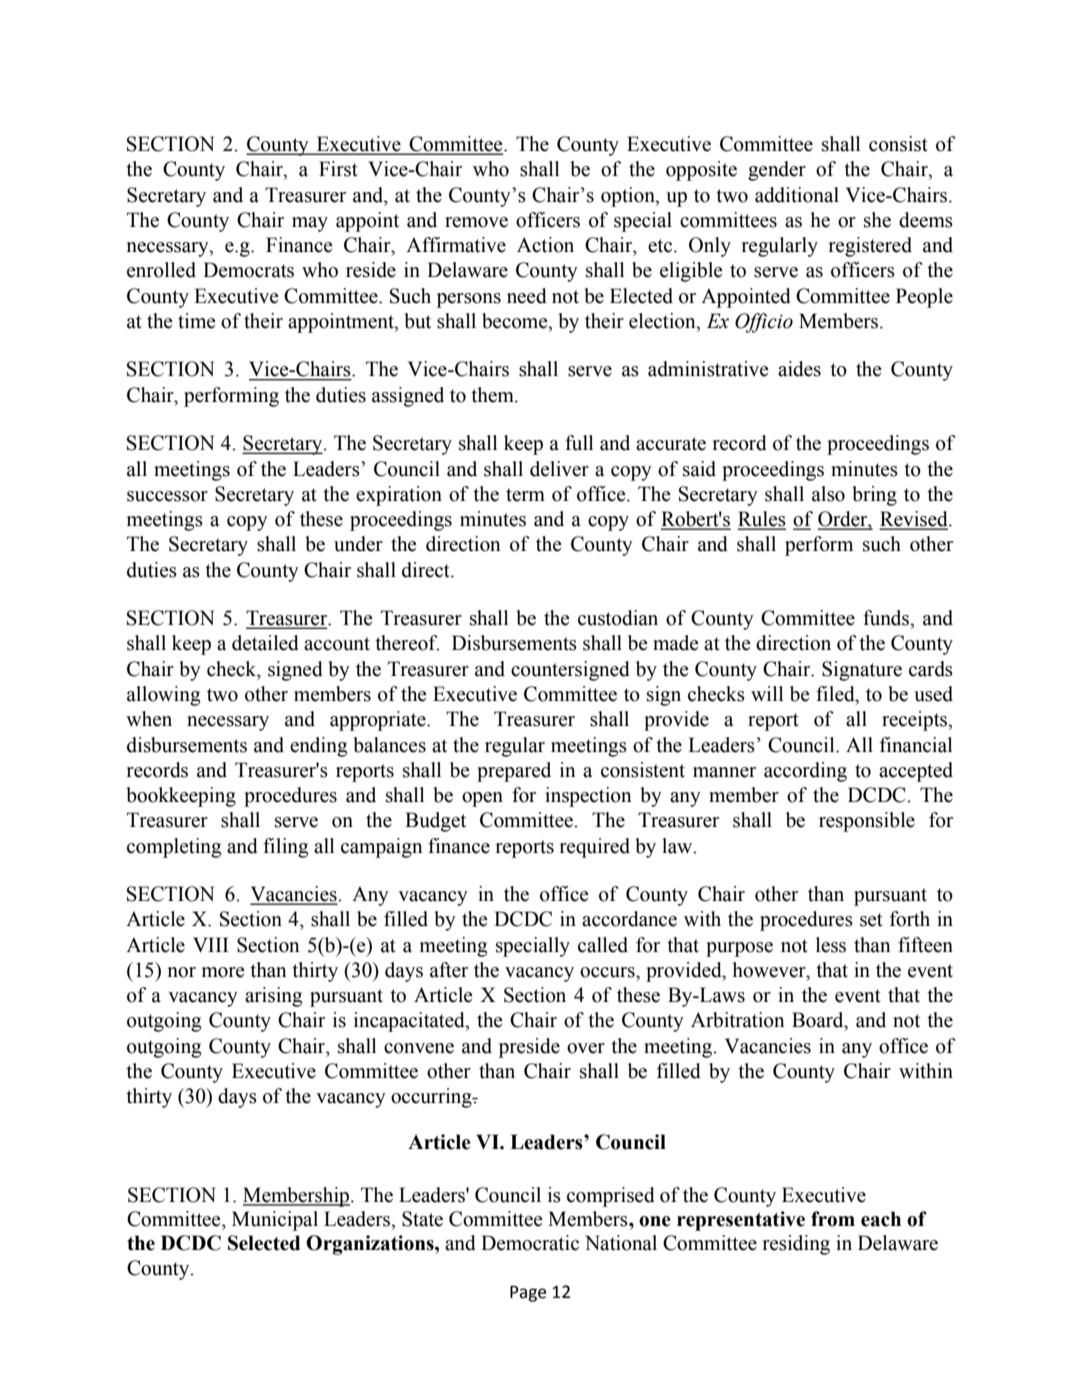  What do you see at coordinates (603, 945) in the document?
I see `called` at bounding box center [603, 945].
